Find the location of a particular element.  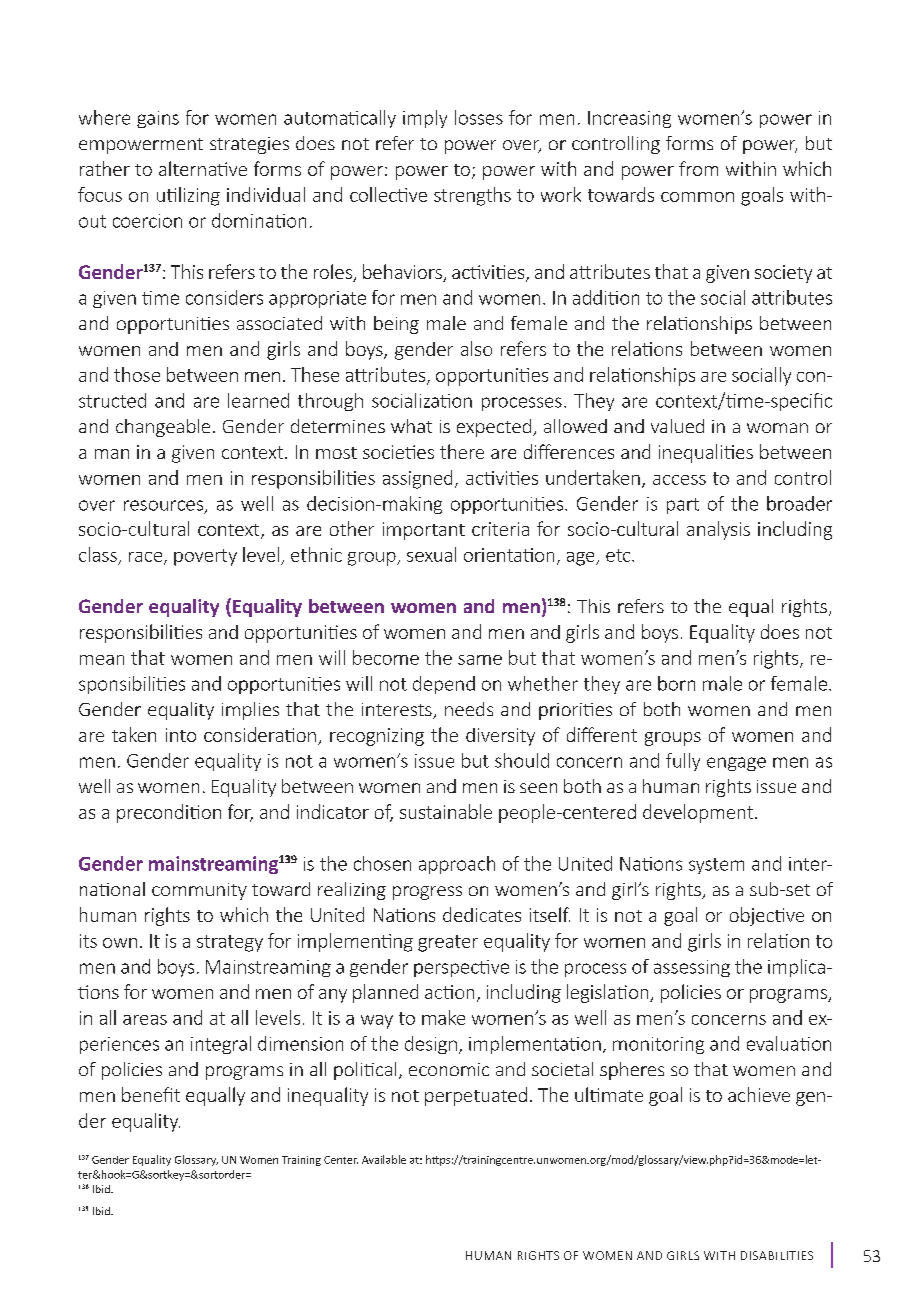

precondition is located at coordinates (169, 813).
